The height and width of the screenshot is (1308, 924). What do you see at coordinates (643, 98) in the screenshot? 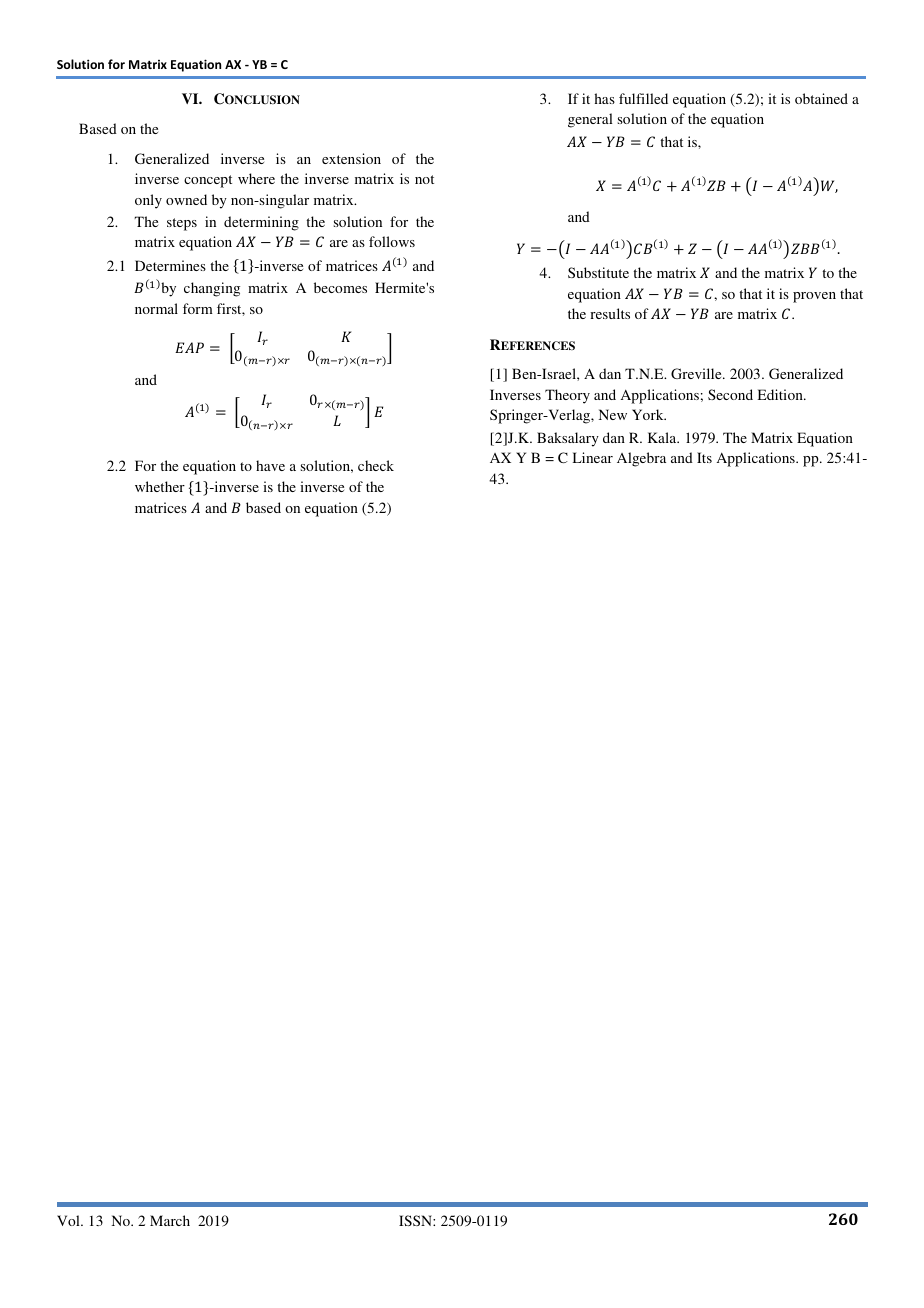
I see `fulfilled` at bounding box center [643, 98].
